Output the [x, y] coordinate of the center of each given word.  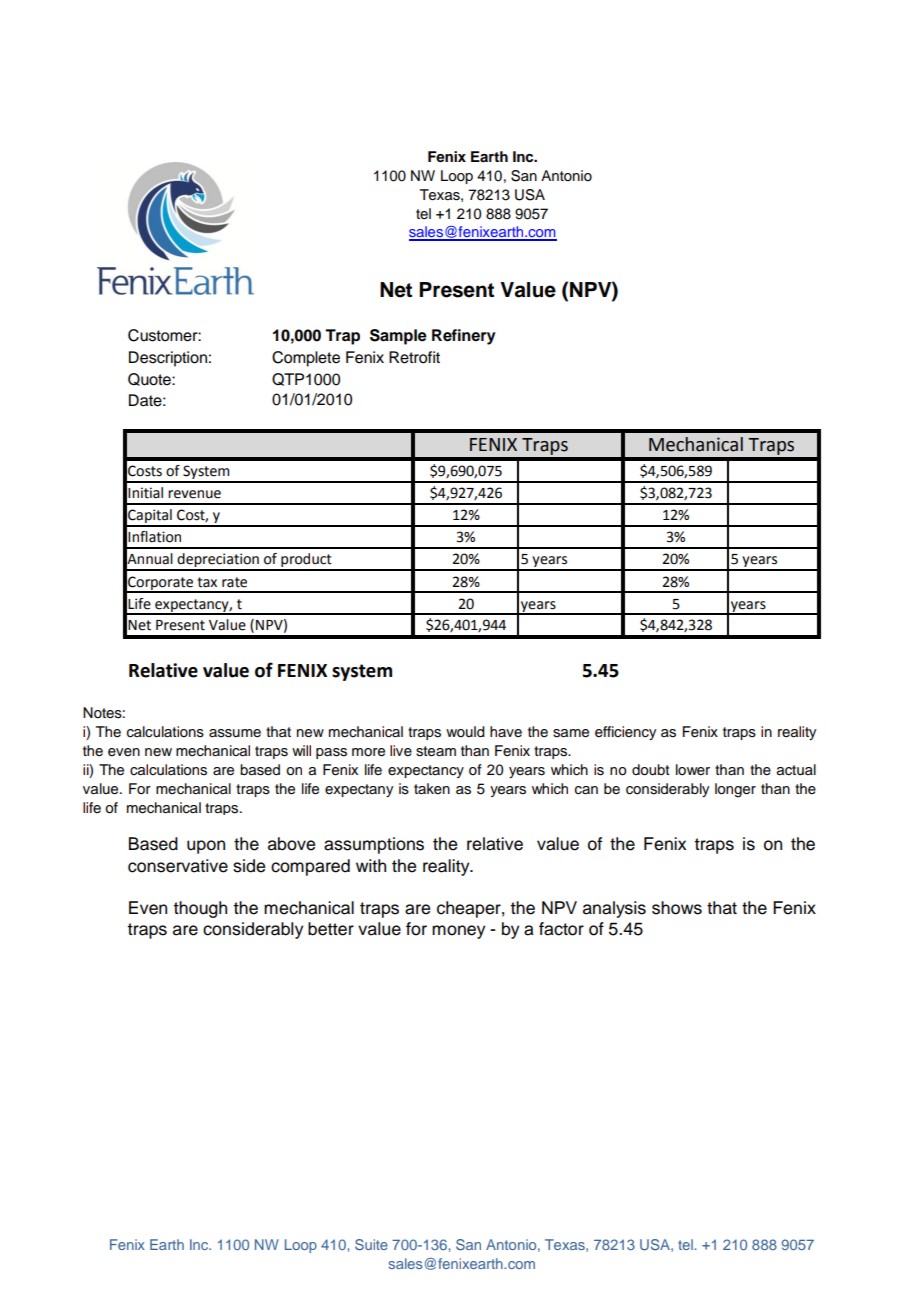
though [200, 909]
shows [677, 908]
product [306, 561]
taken [432, 789]
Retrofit [414, 357]
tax [207, 582]
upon [206, 847]
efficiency [625, 733]
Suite [371, 1244]
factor [561, 929]
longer [735, 790]
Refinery [464, 337]
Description [168, 359]
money [458, 932]
